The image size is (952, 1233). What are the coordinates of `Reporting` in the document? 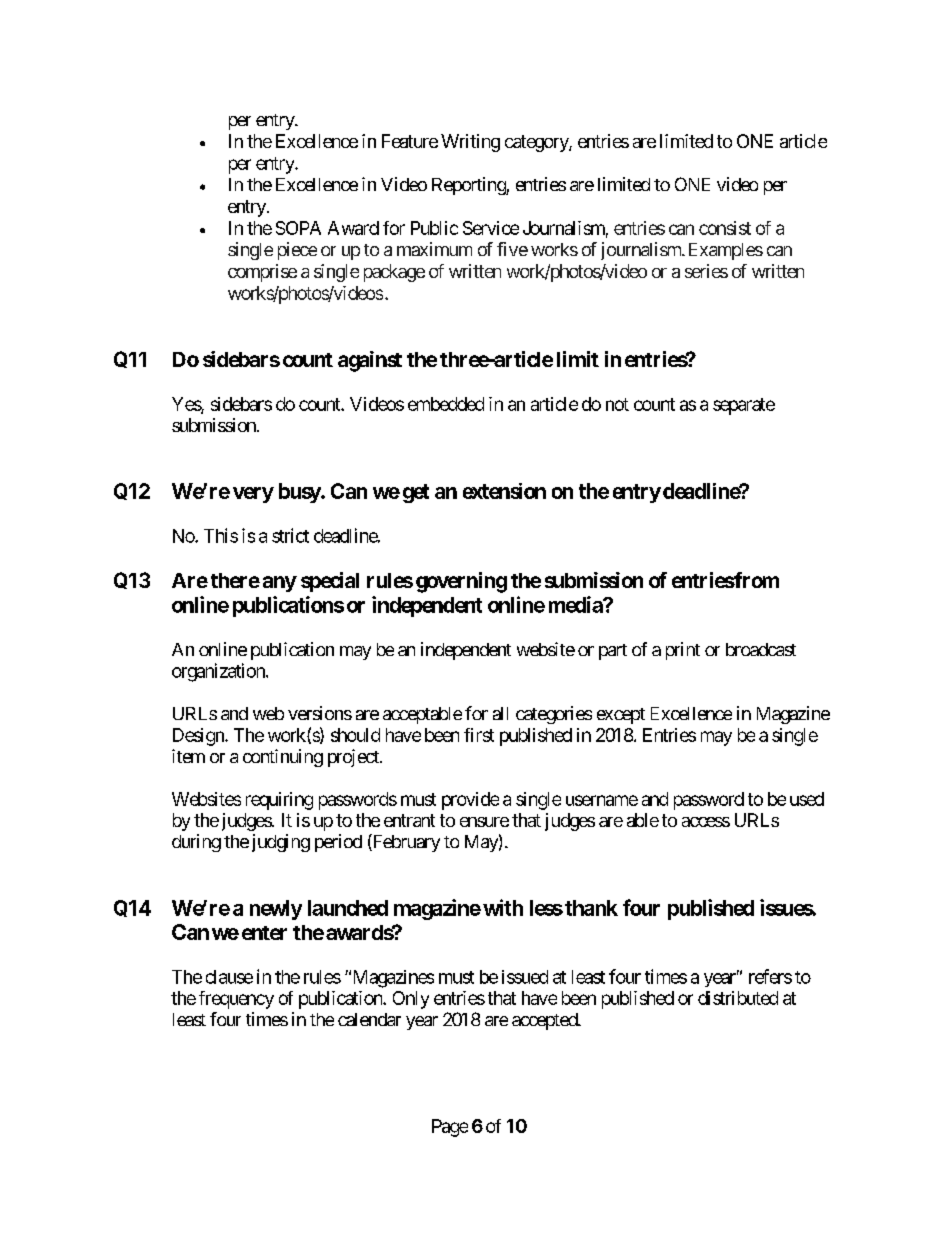 It's located at (469, 186).
